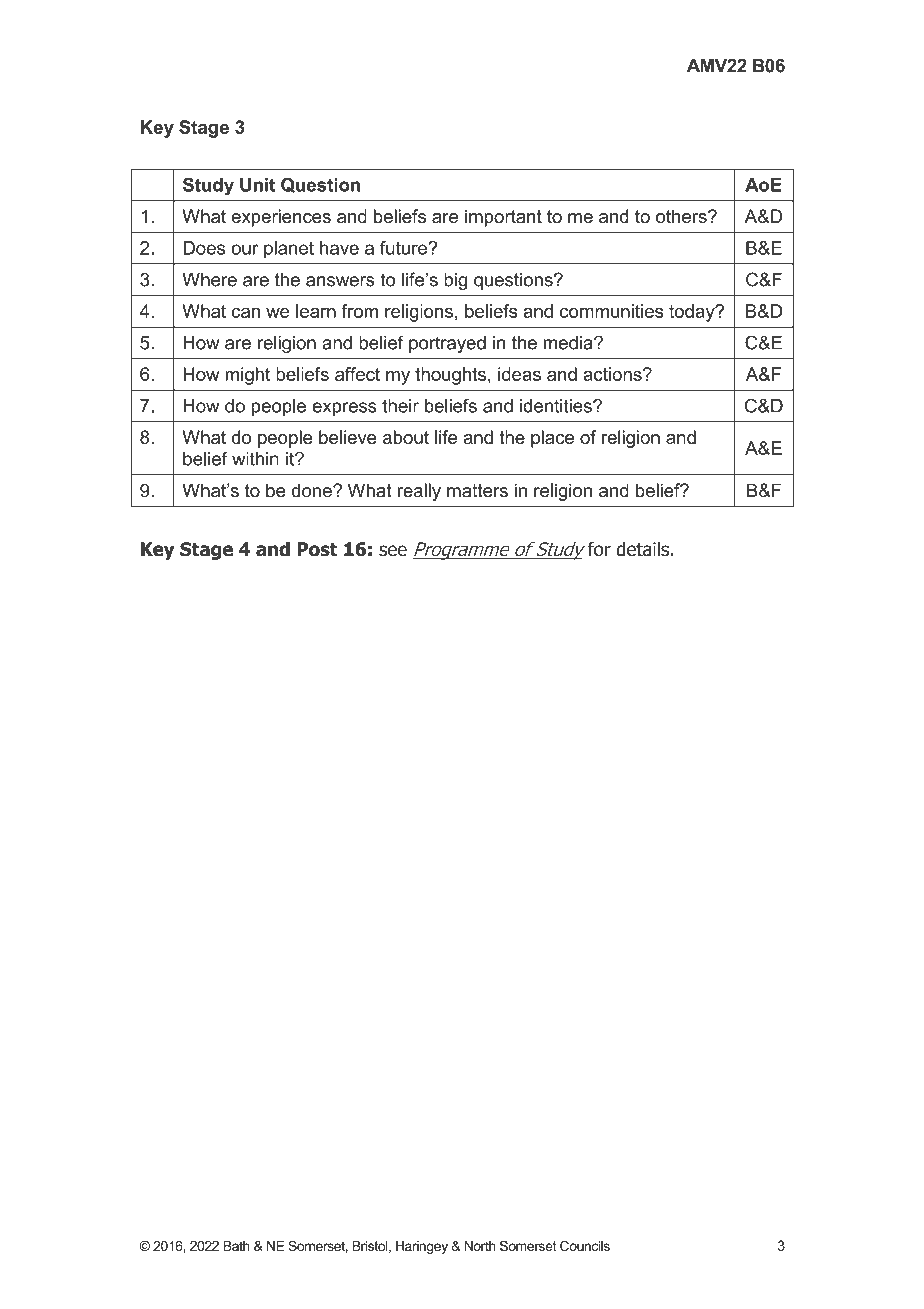 Image resolution: width=924 pixels, height=1309 pixels. What do you see at coordinates (642, 549) in the image?
I see `details` at bounding box center [642, 549].
